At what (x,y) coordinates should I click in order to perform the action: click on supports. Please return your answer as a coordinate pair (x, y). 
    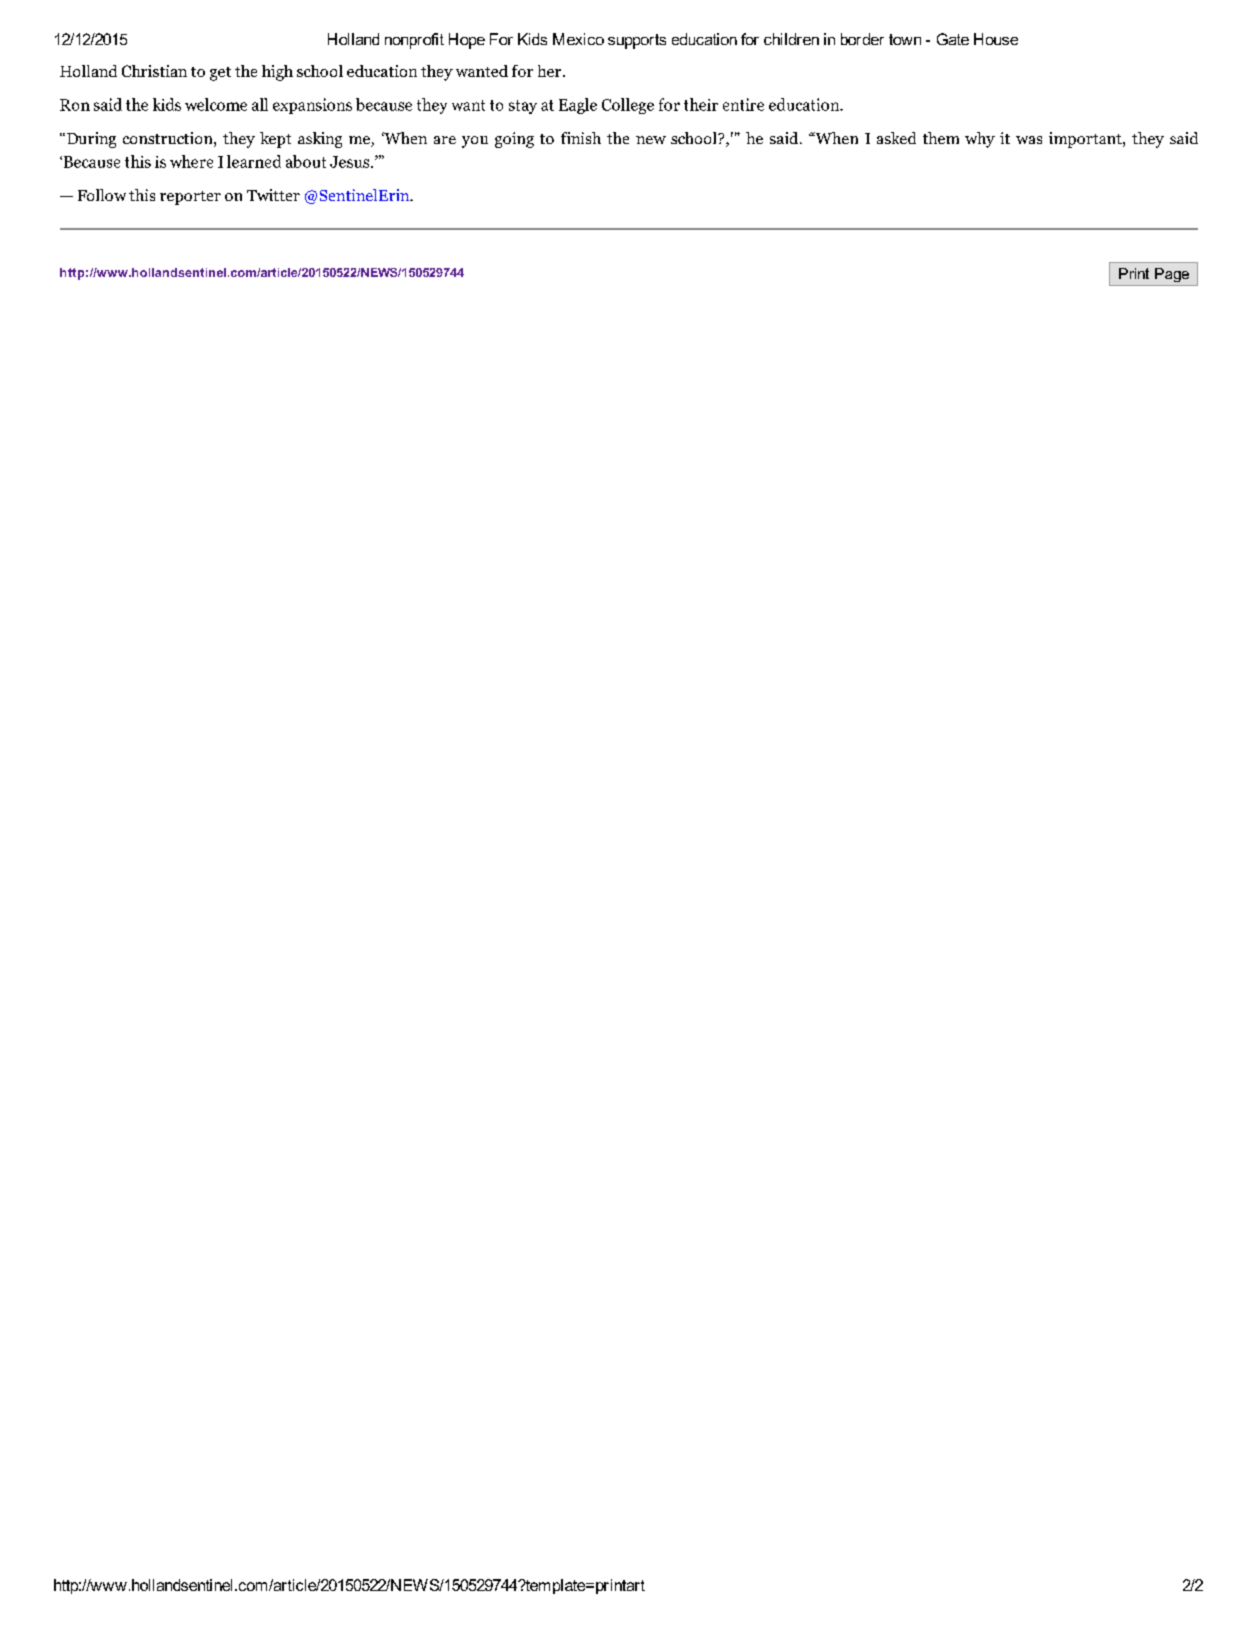
    Looking at the image, I should click on (637, 41).
